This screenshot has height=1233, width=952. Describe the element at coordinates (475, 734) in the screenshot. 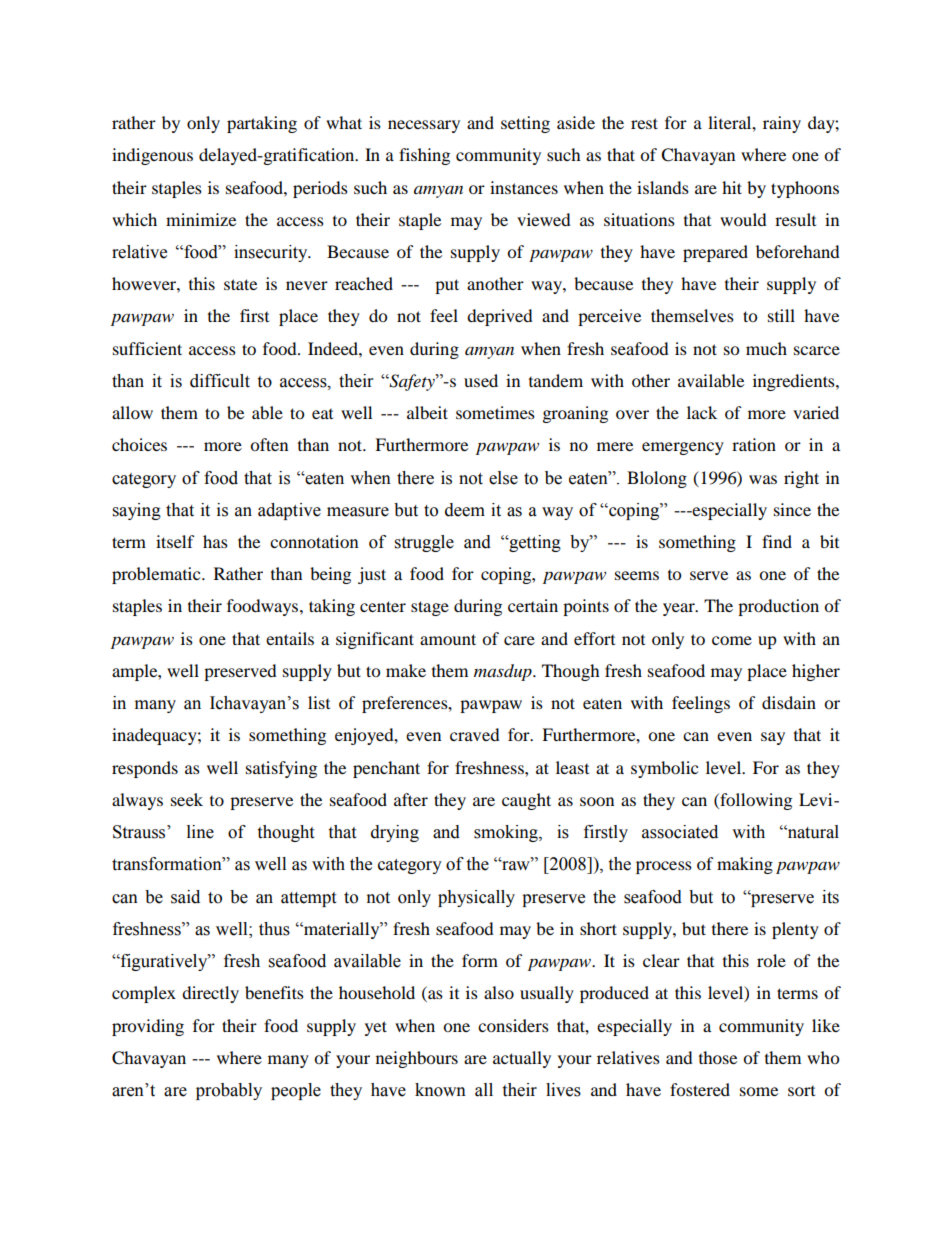

I see `craved` at that location.
